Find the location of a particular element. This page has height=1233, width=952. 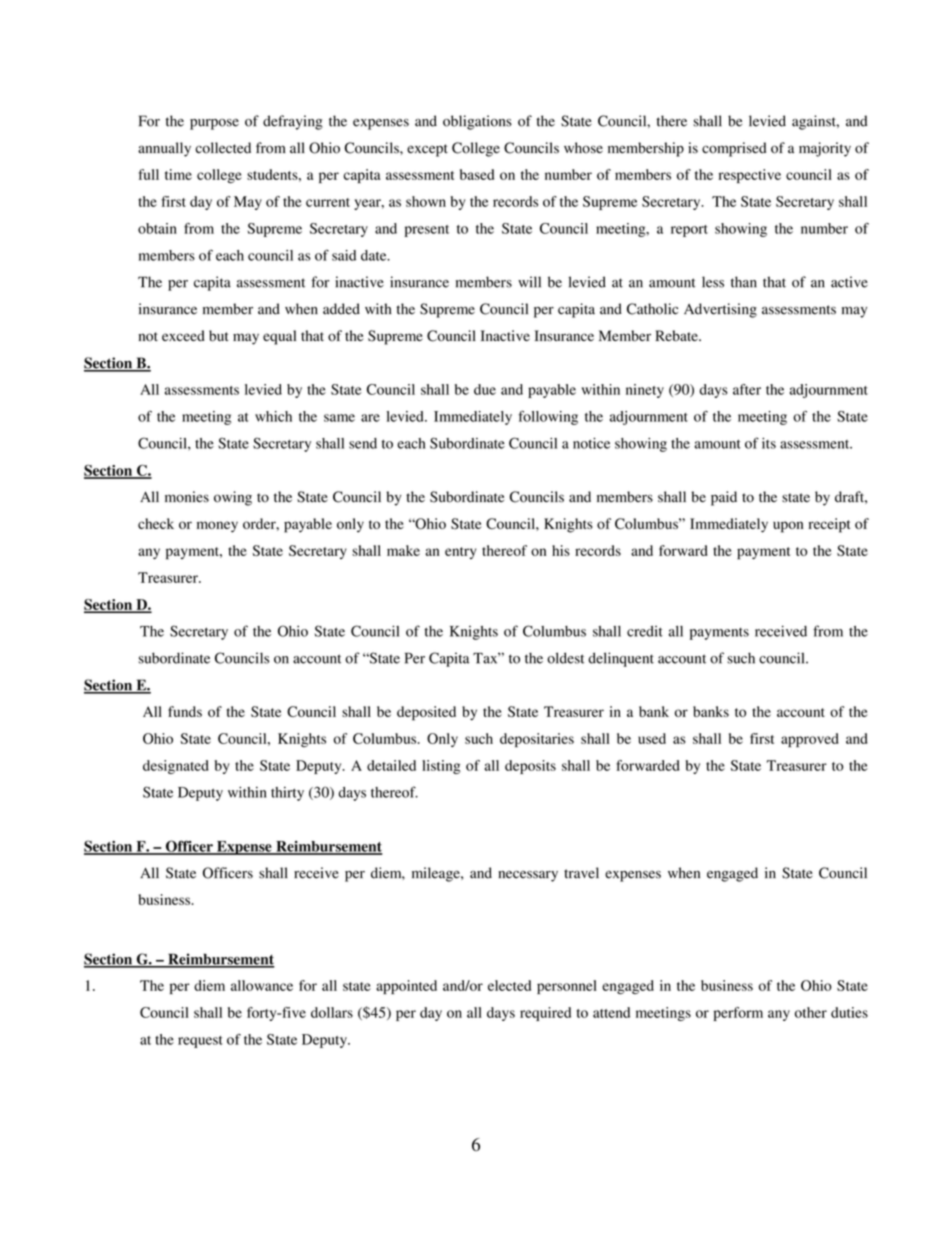

elected is located at coordinates (509, 985).
